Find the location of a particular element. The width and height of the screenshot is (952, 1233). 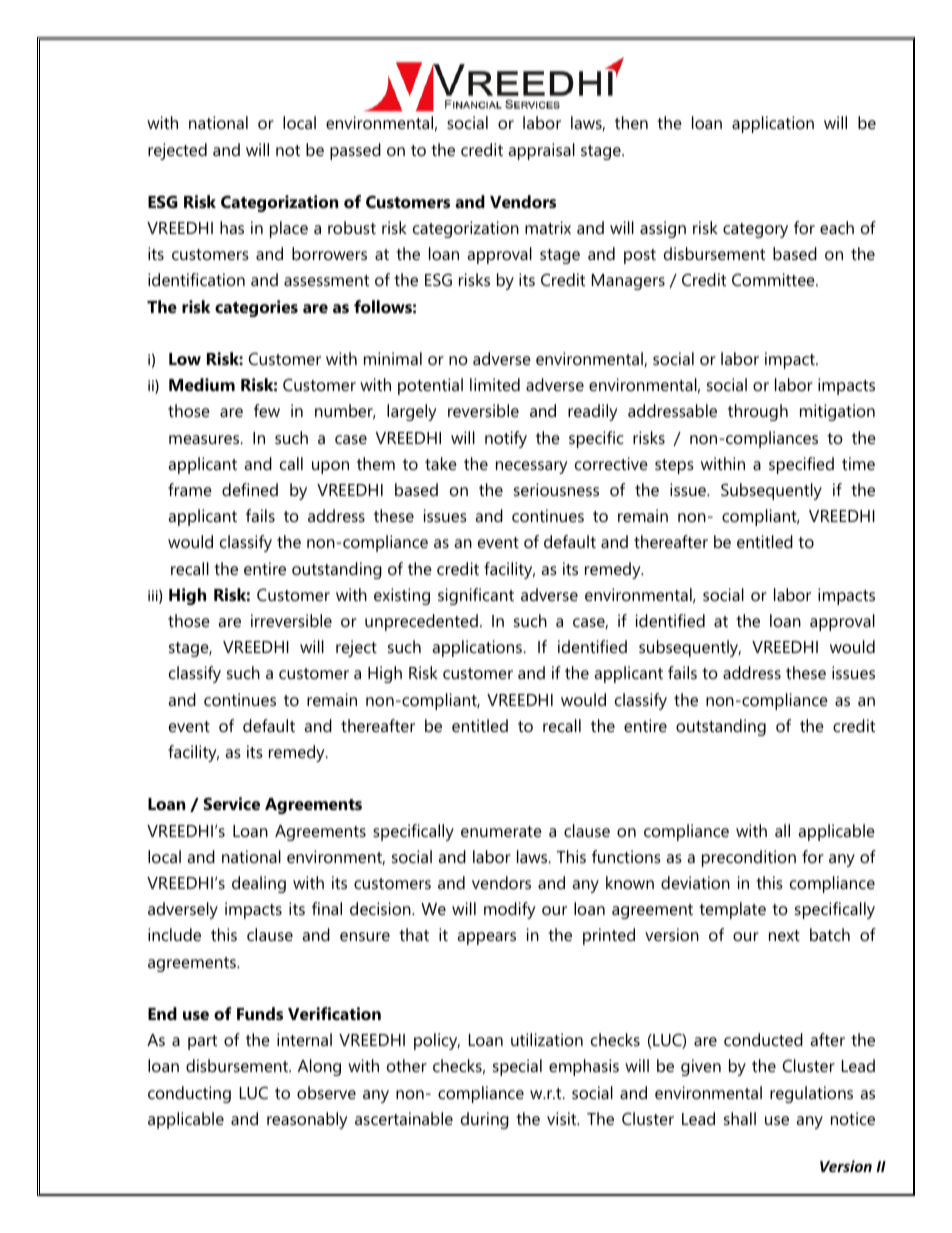

enumerate is located at coordinates (501, 831).
